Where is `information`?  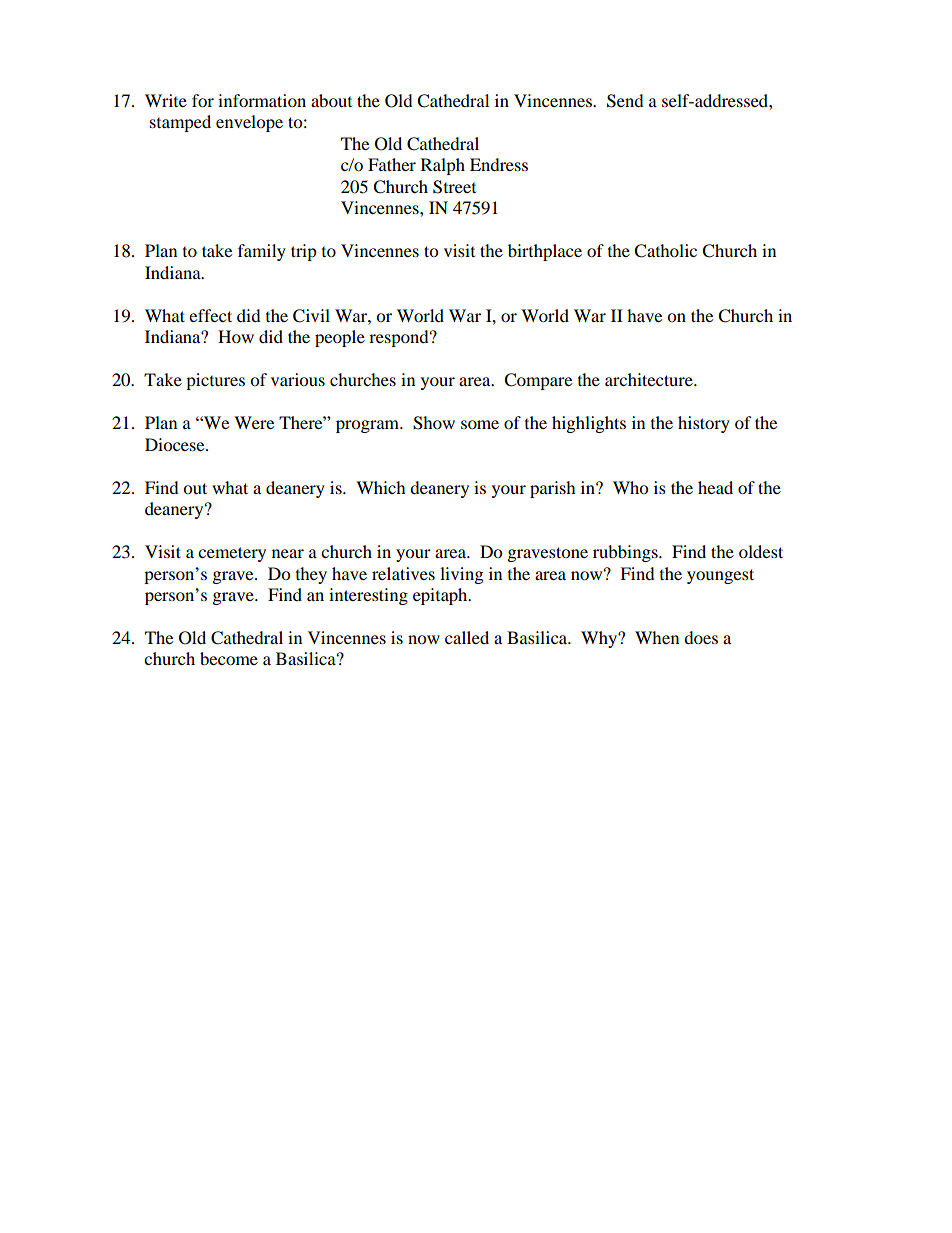
information is located at coordinates (262, 100).
